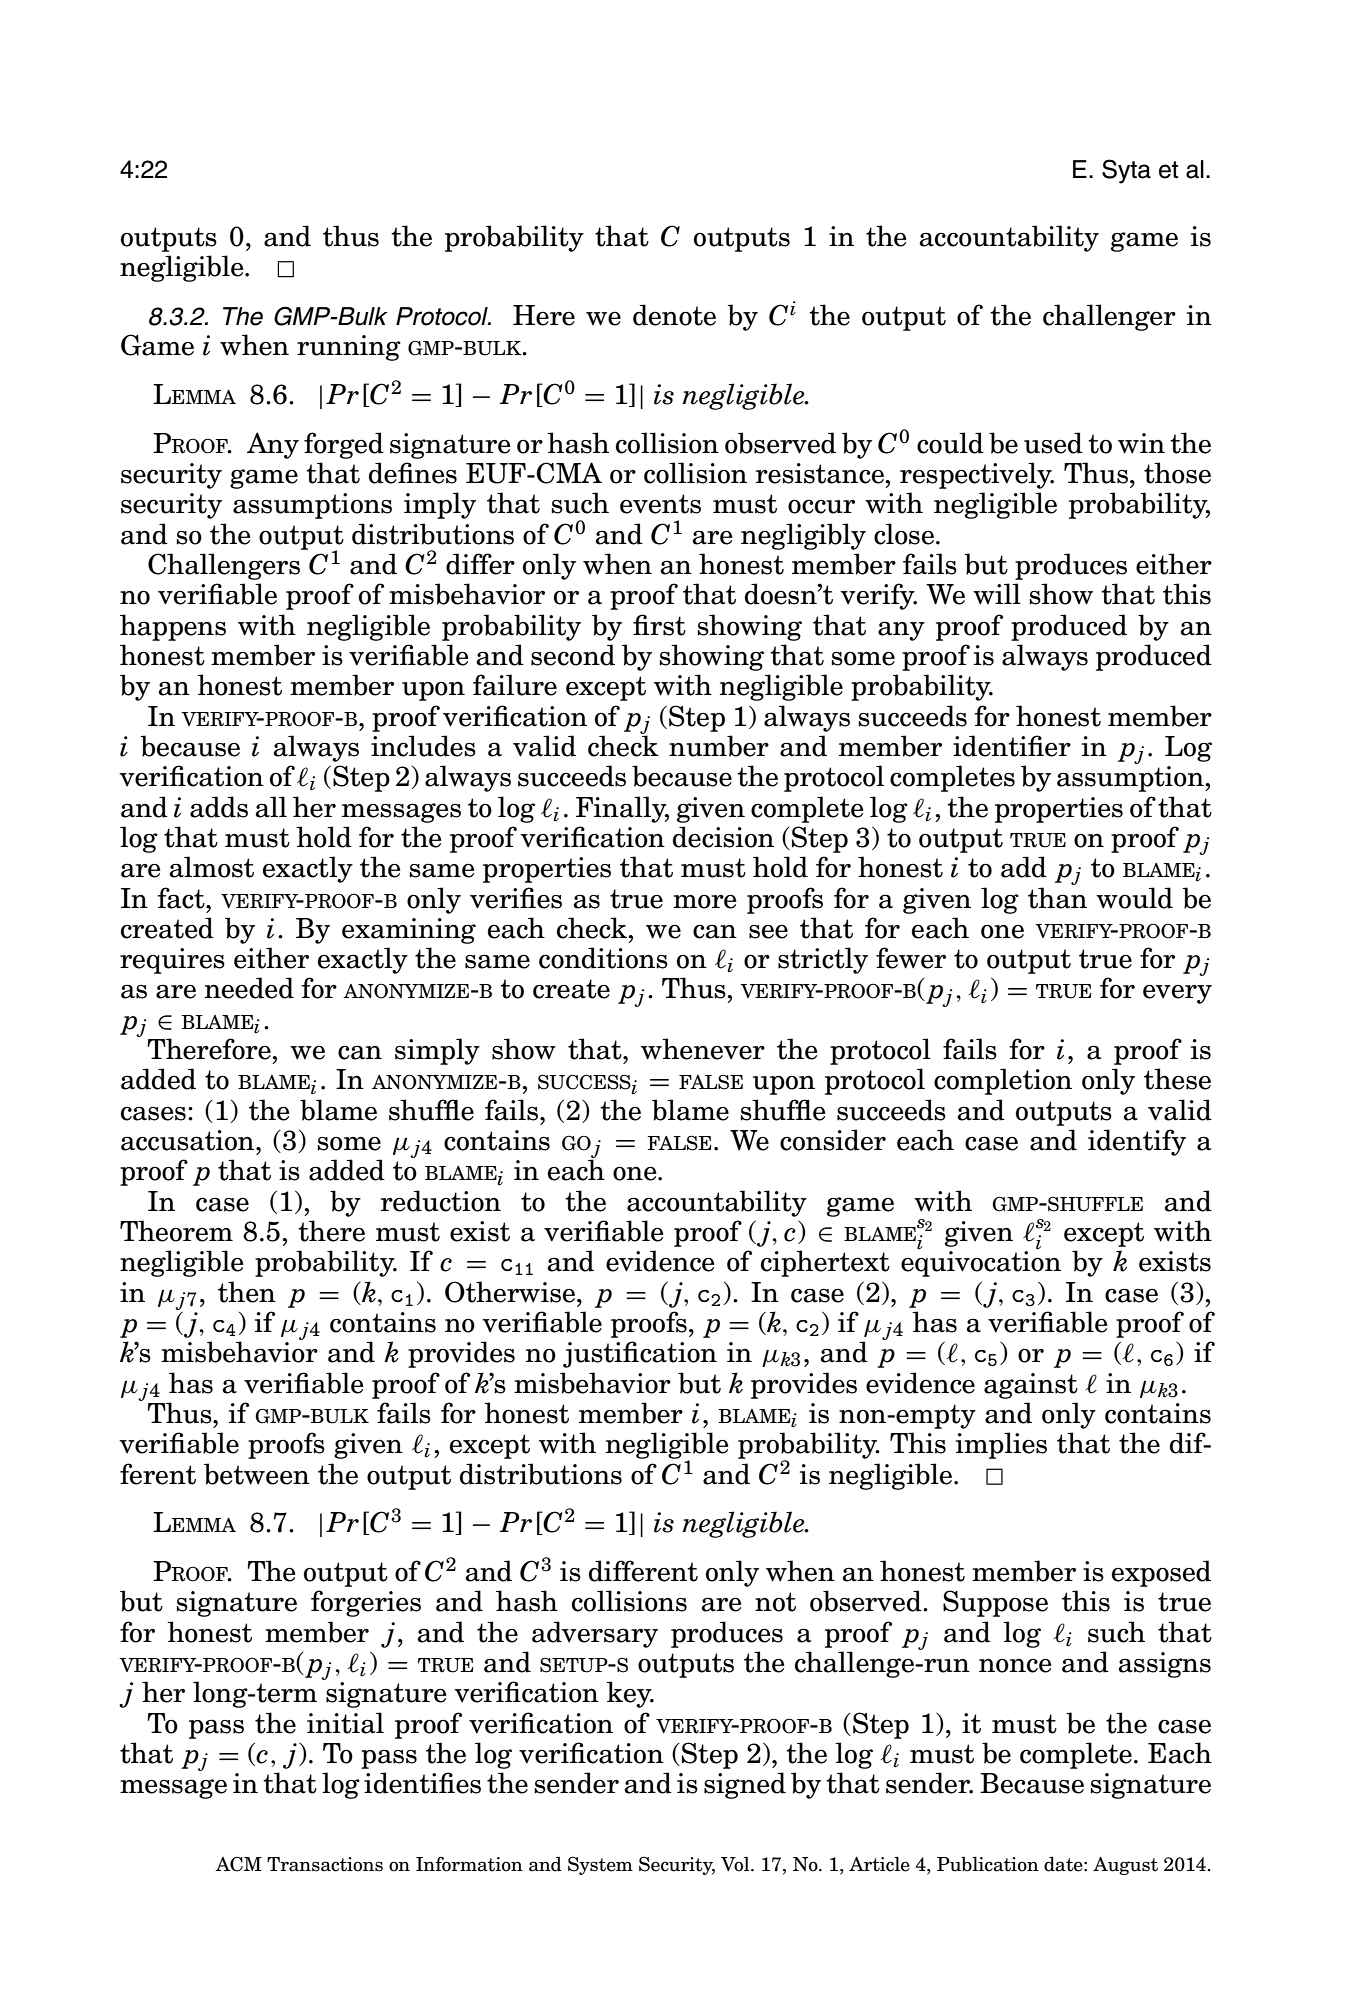 The width and height of the screenshot is (1345, 1992). What do you see at coordinates (1012, 746) in the screenshot?
I see `identifier` at bounding box center [1012, 746].
